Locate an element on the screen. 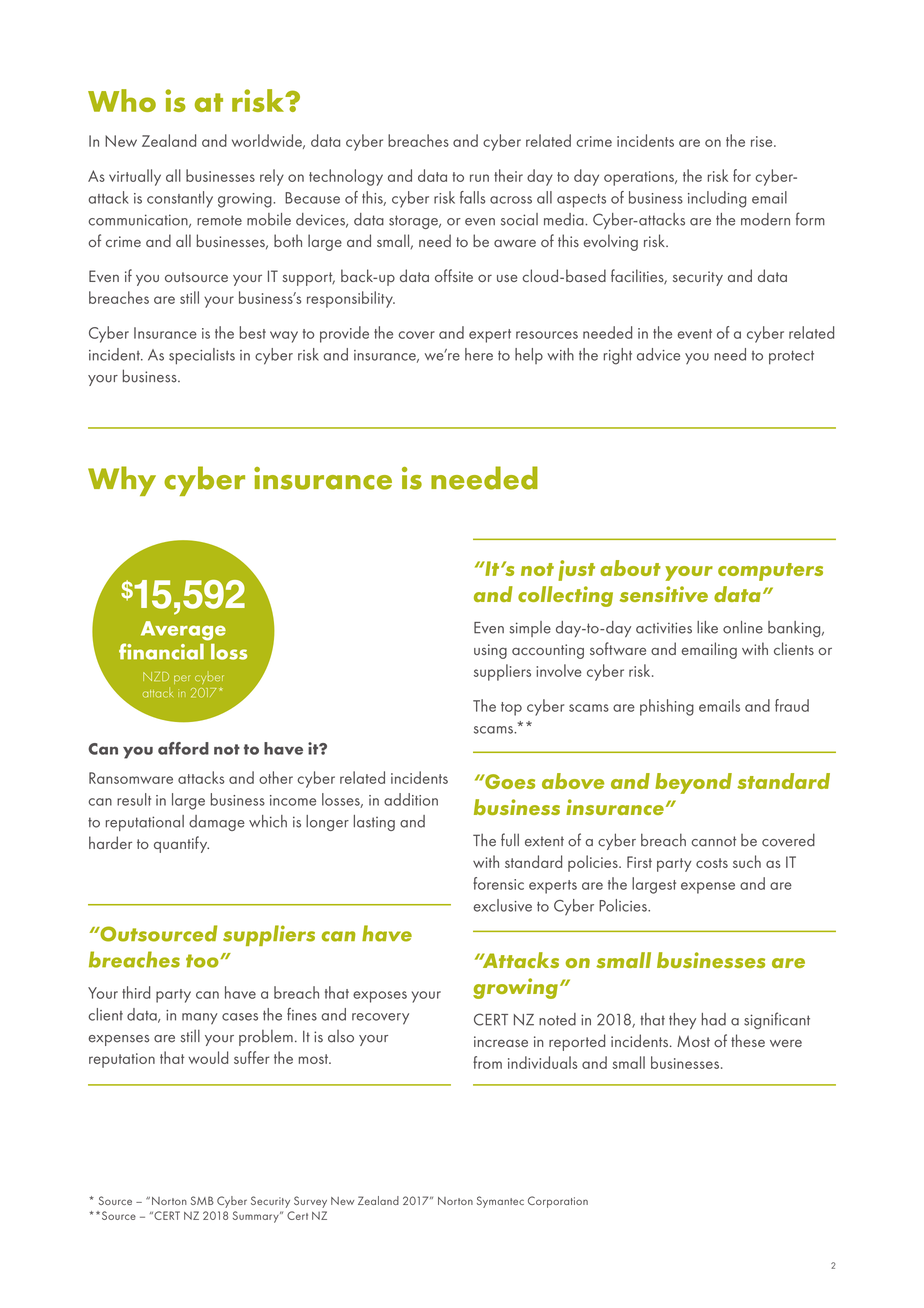 The height and width of the screenshot is (1308, 924). Symantec is located at coordinates (500, 1202).
